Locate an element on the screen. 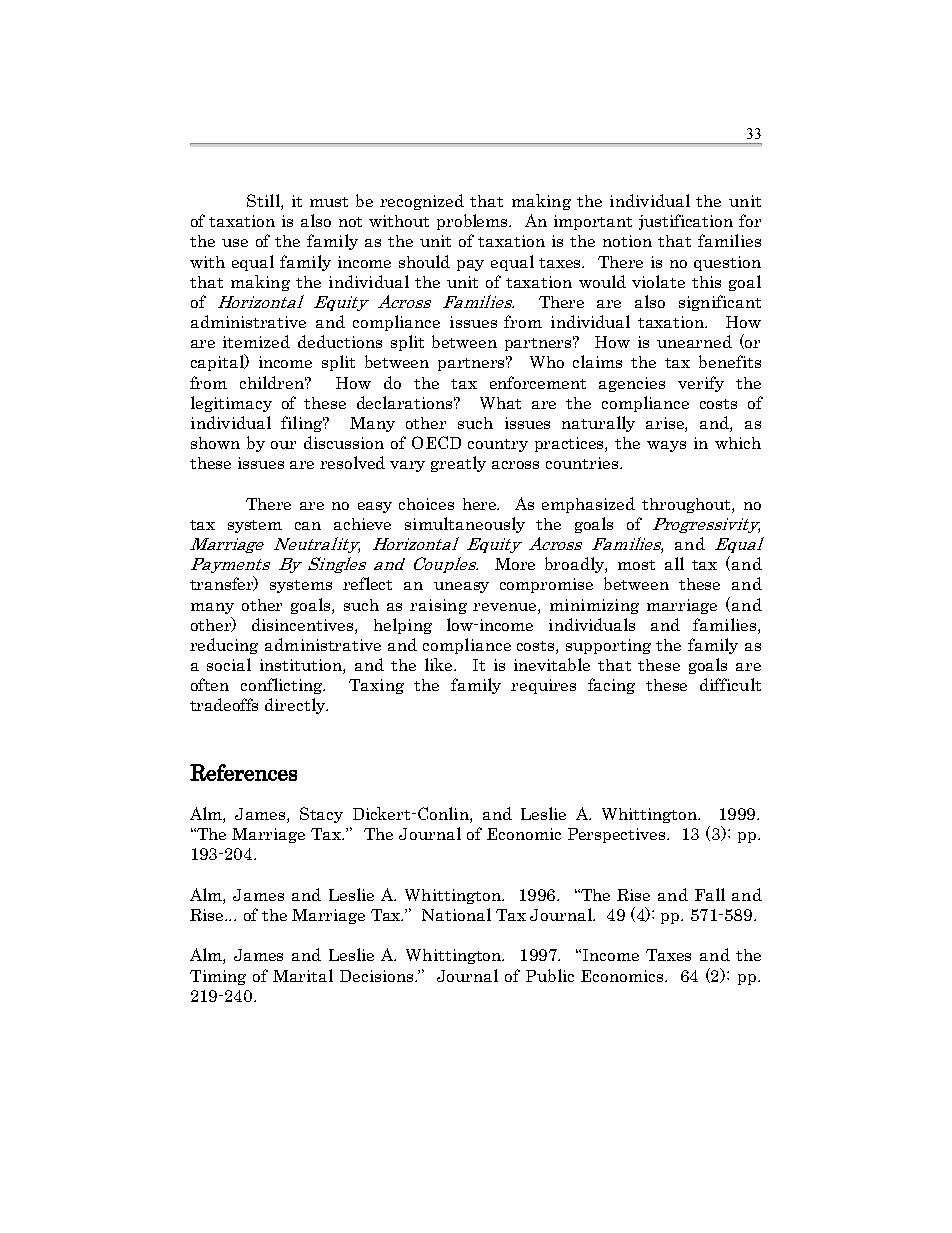 The height and width of the screenshot is (1233, 952). conflicting is located at coordinates (283, 686).
